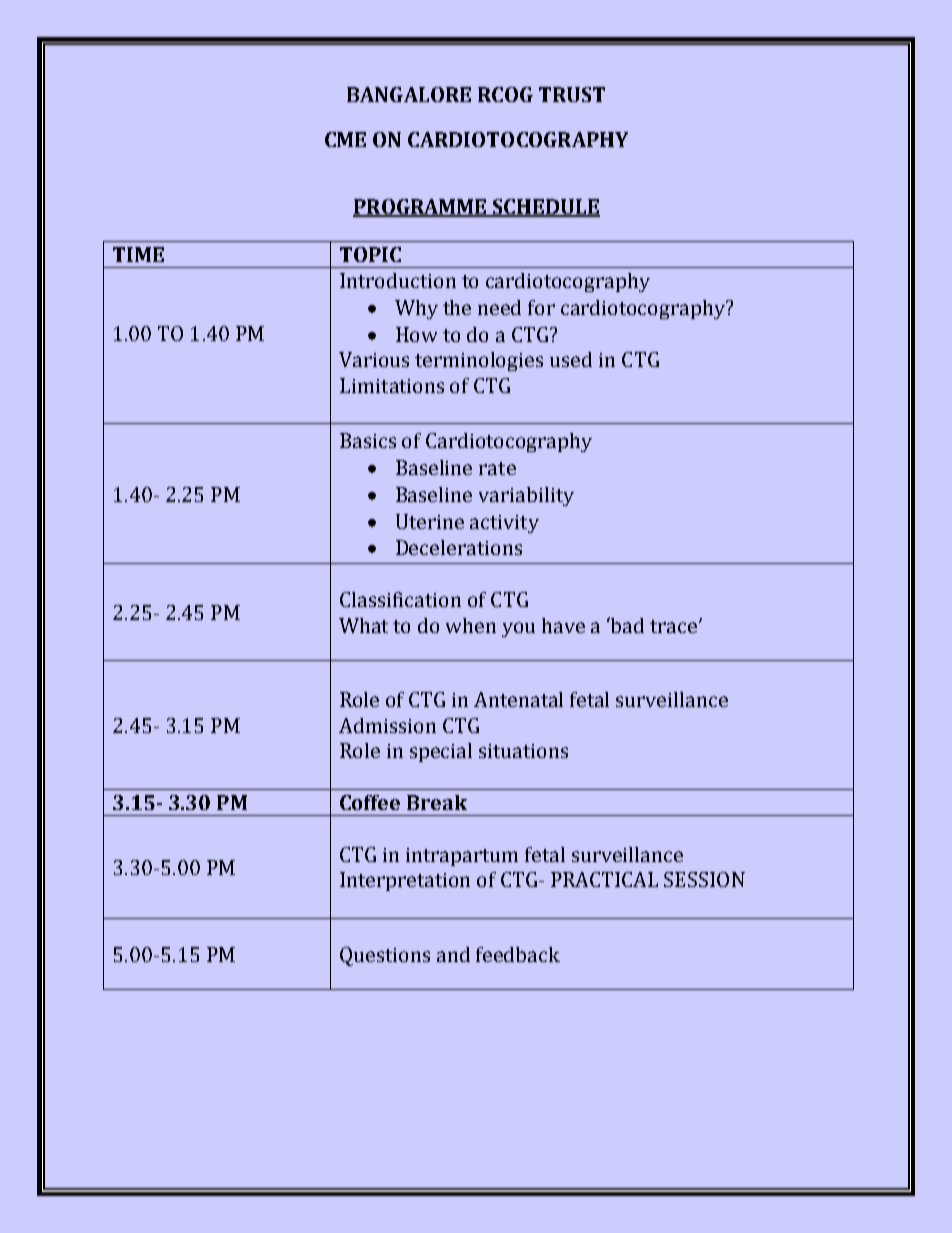 Image resolution: width=952 pixels, height=1233 pixels. Describe the element at coordinates (345, 139) in the page. I see `CME` at that location.
